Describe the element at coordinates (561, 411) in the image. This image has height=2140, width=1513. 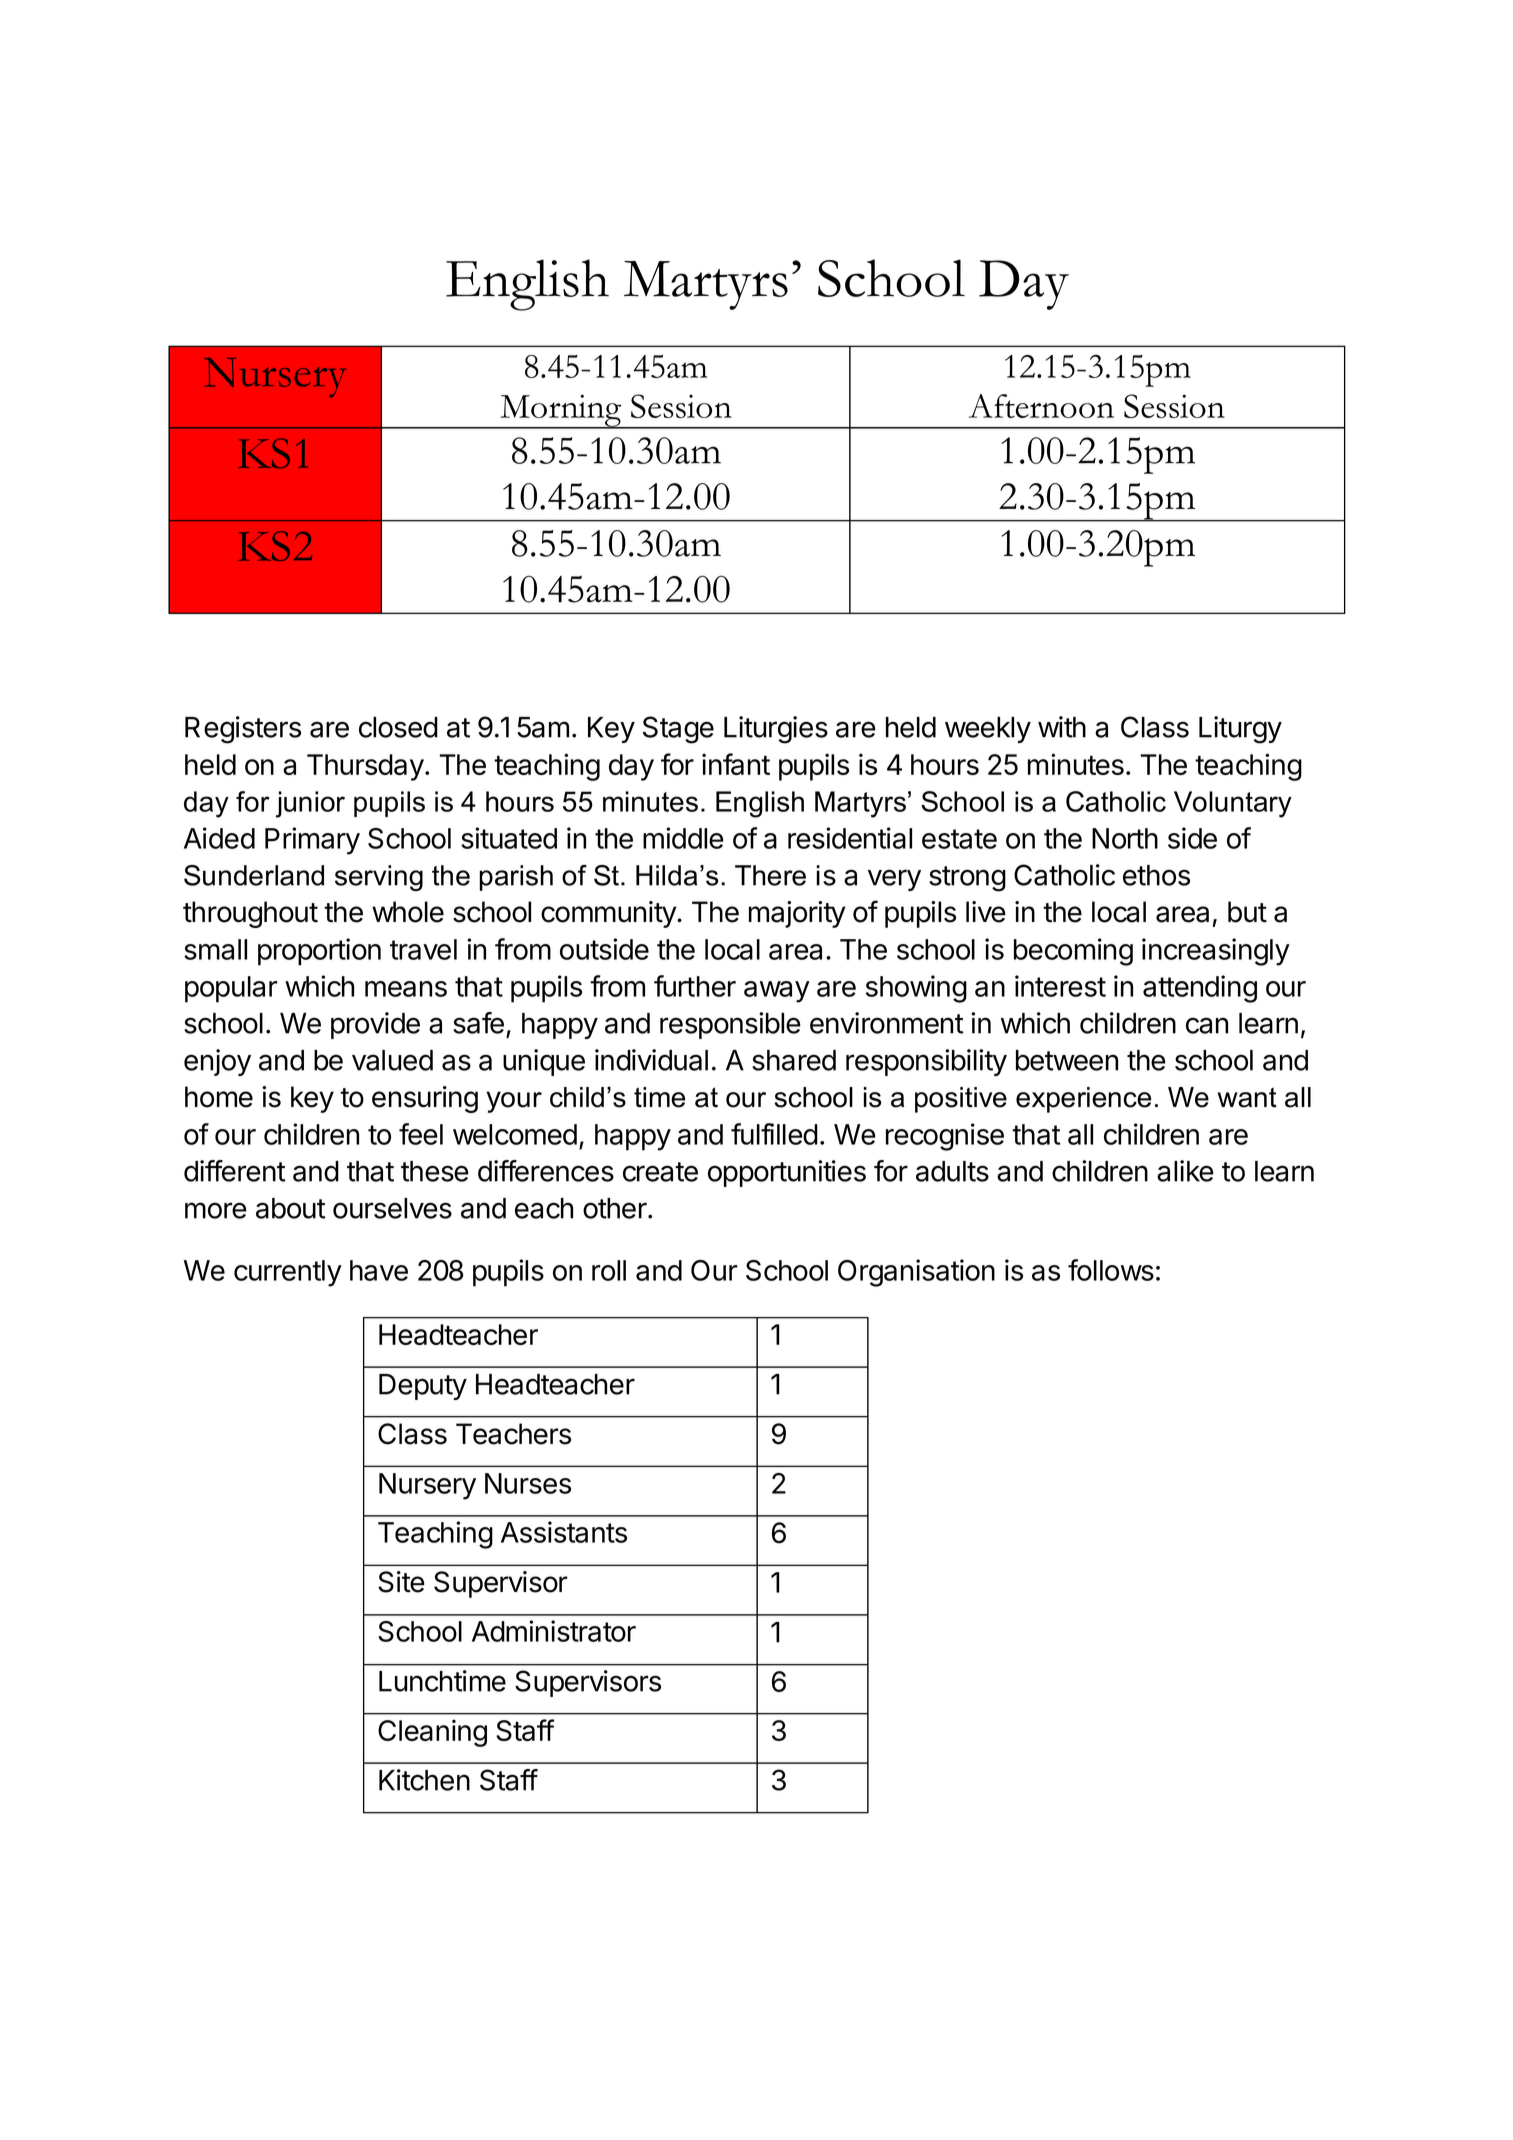
I see `Morning` at that location.
